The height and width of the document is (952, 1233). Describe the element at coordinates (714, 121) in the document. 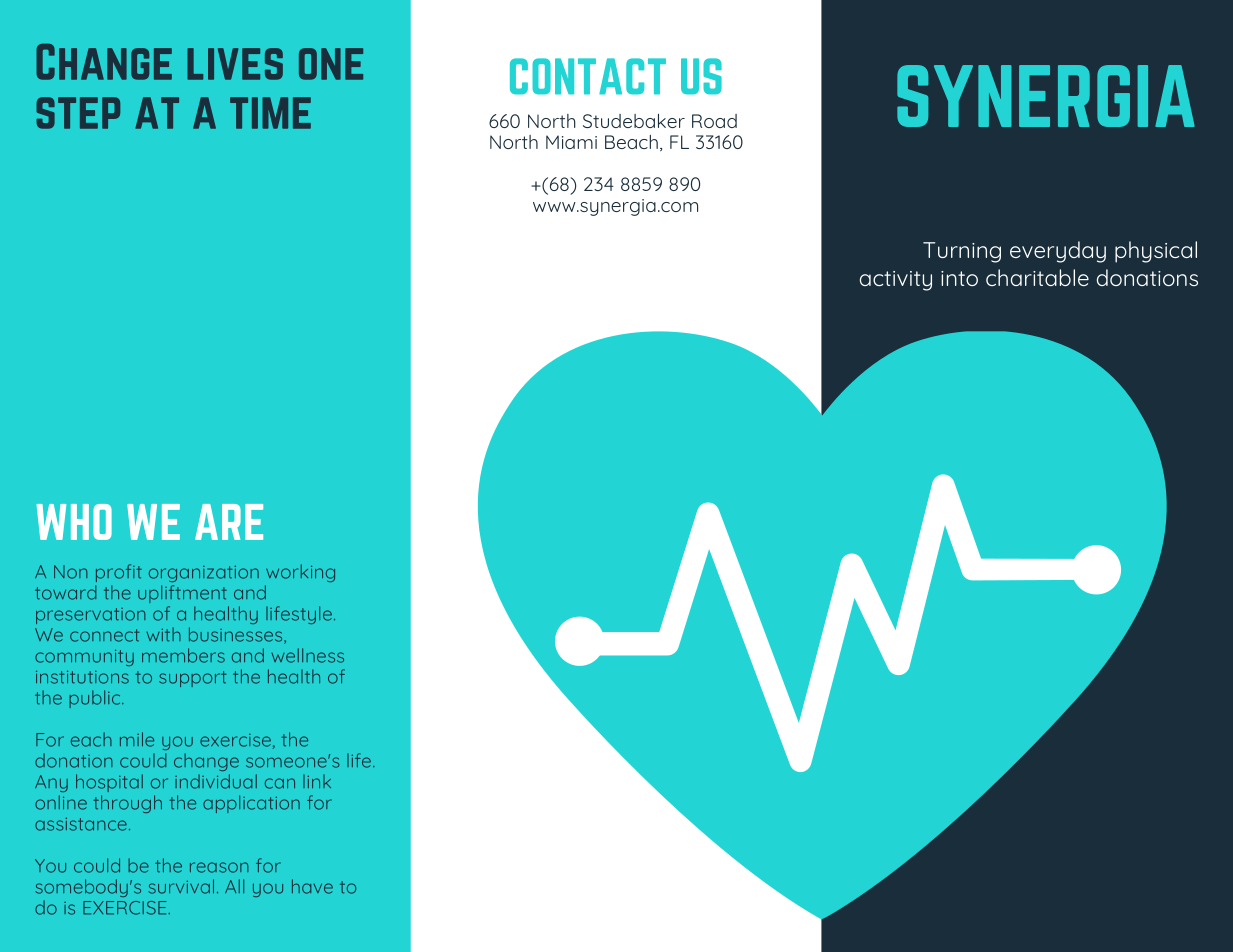

I see `Road` at that location.
